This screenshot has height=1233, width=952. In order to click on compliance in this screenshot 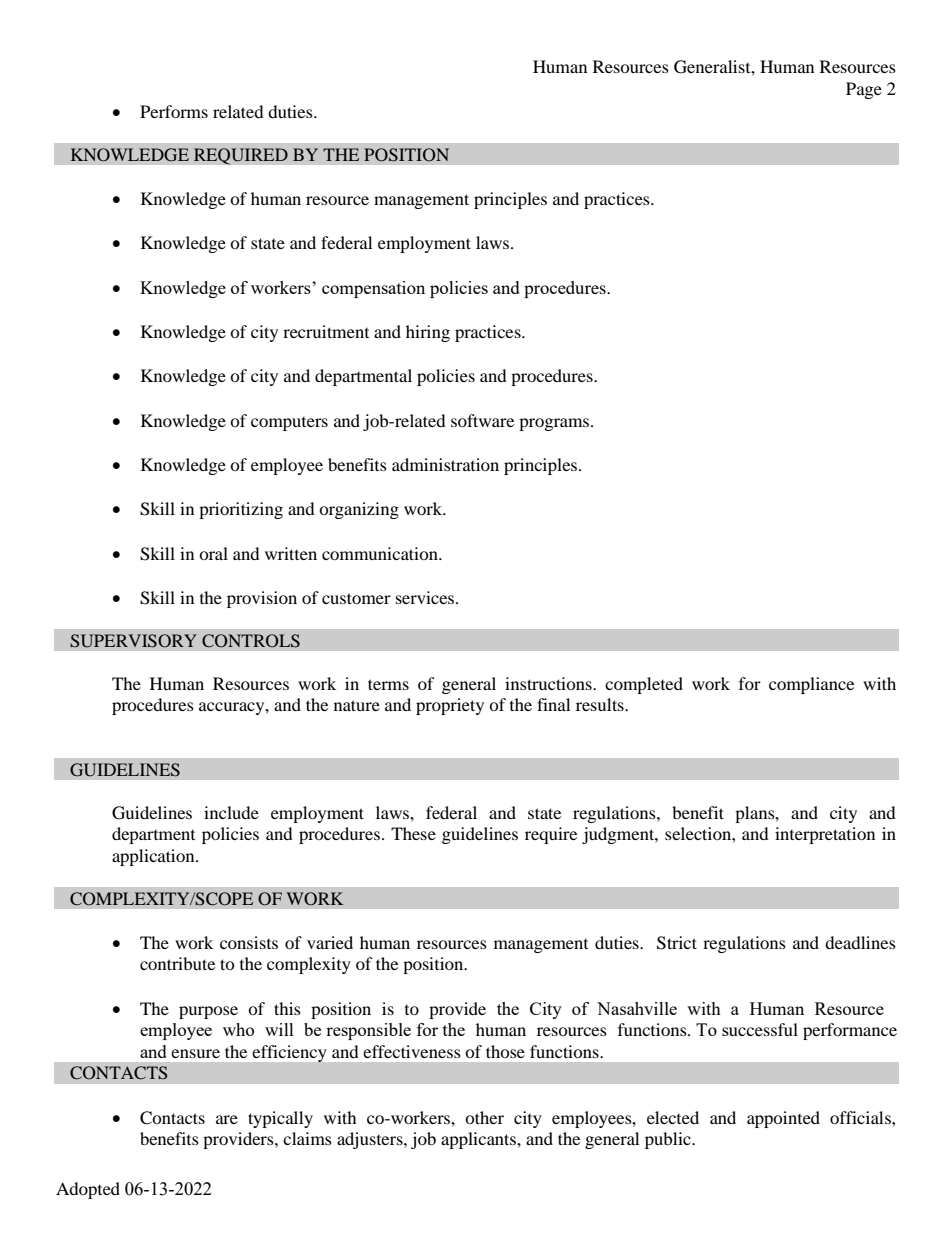, I will do `click(811, 685)`.
